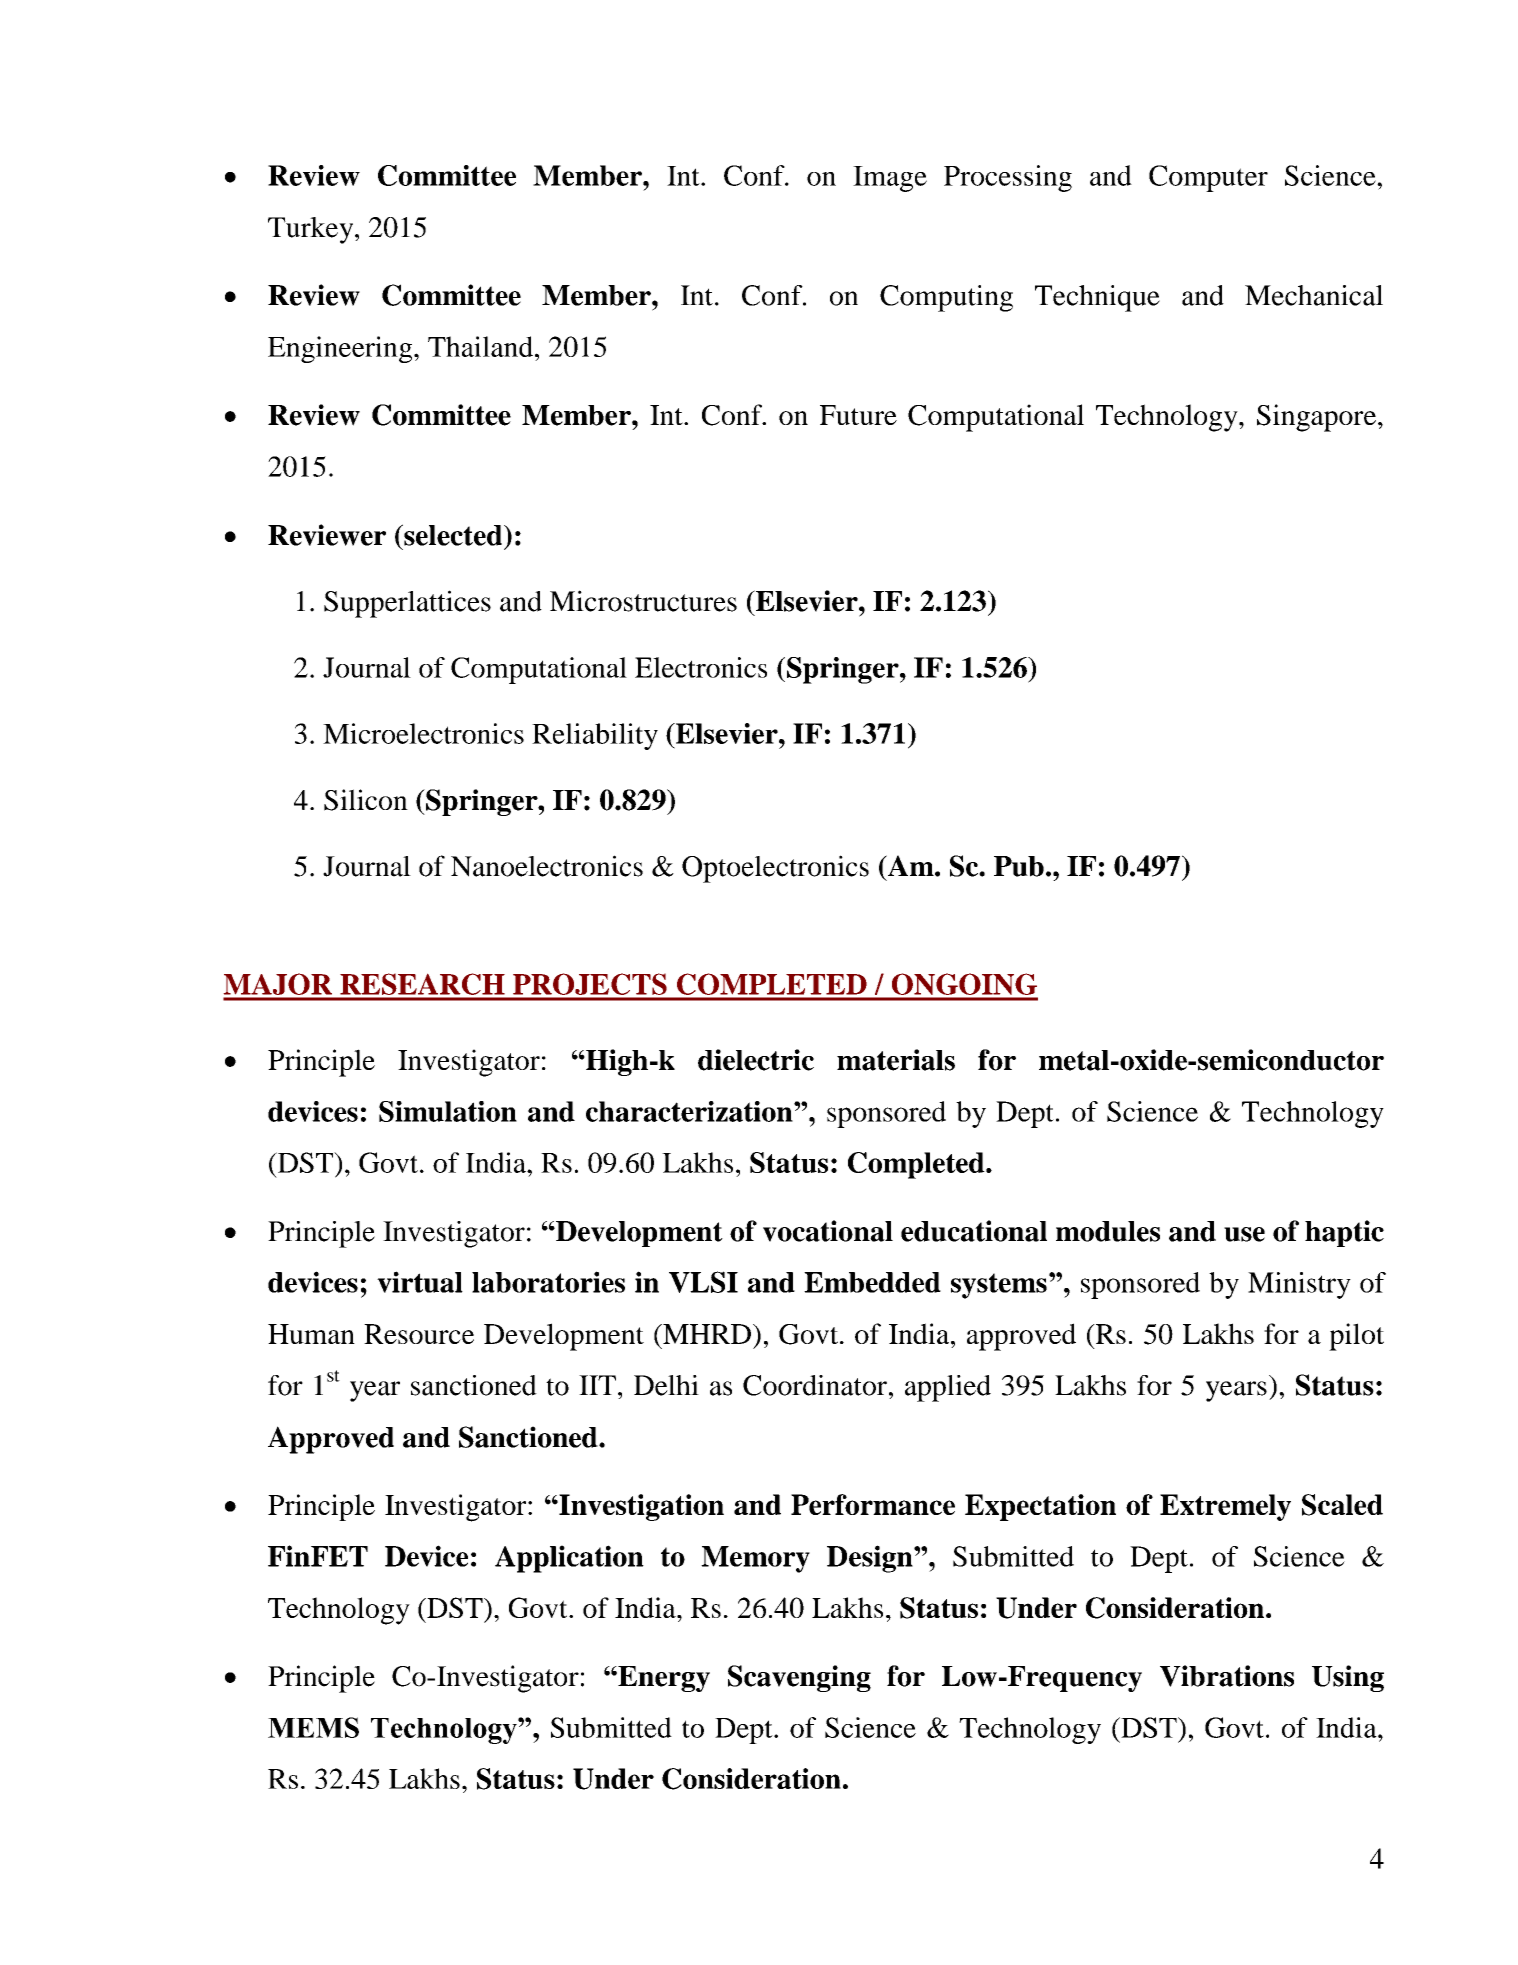 The height and width of the screenshot is (1965, 1518). What do you see at coordinates (1019, 866) in the screenshot?
I see `Pub` at bounding box center [1019, 866].
